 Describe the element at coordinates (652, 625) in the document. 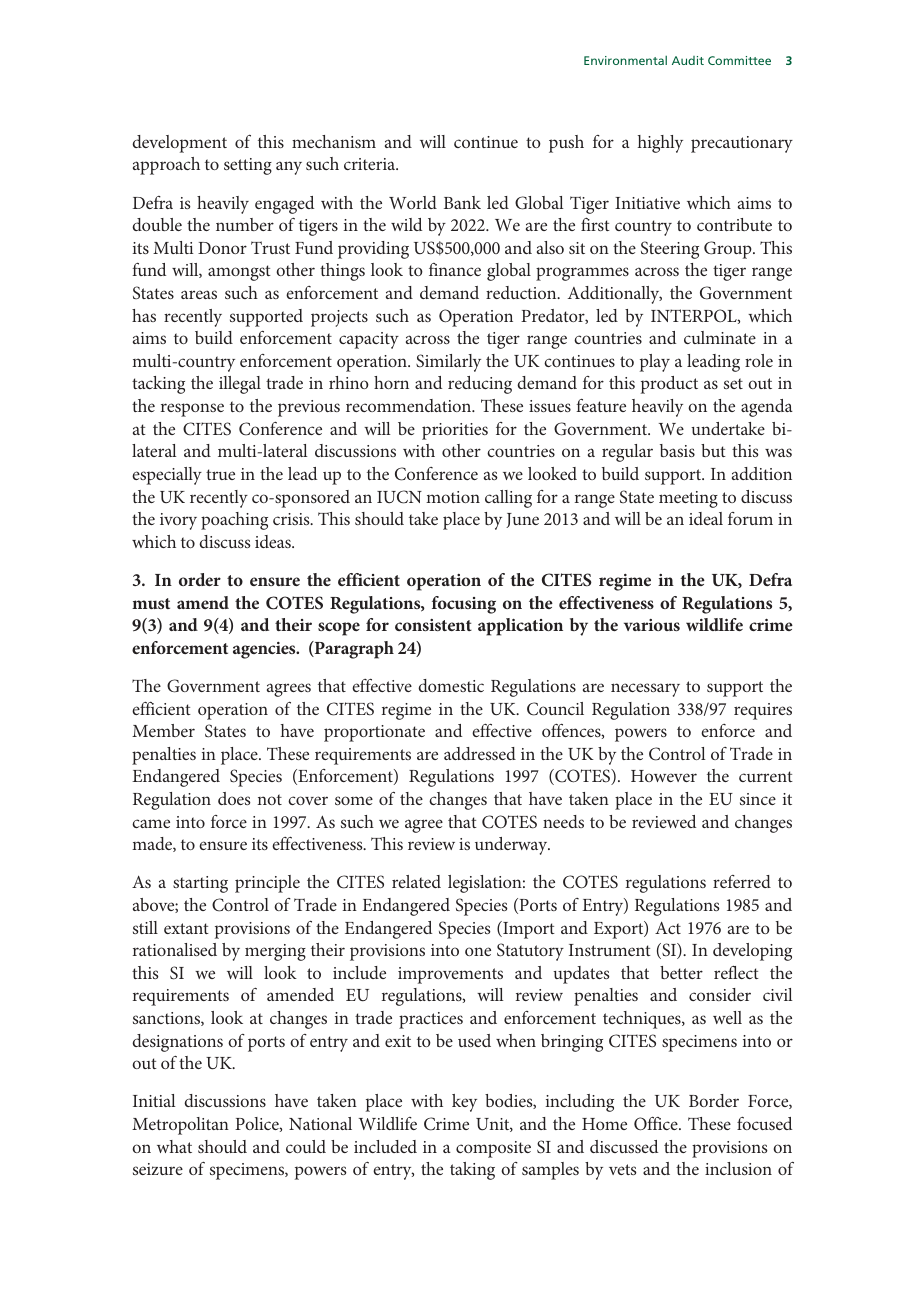

I see `various` at that location.
